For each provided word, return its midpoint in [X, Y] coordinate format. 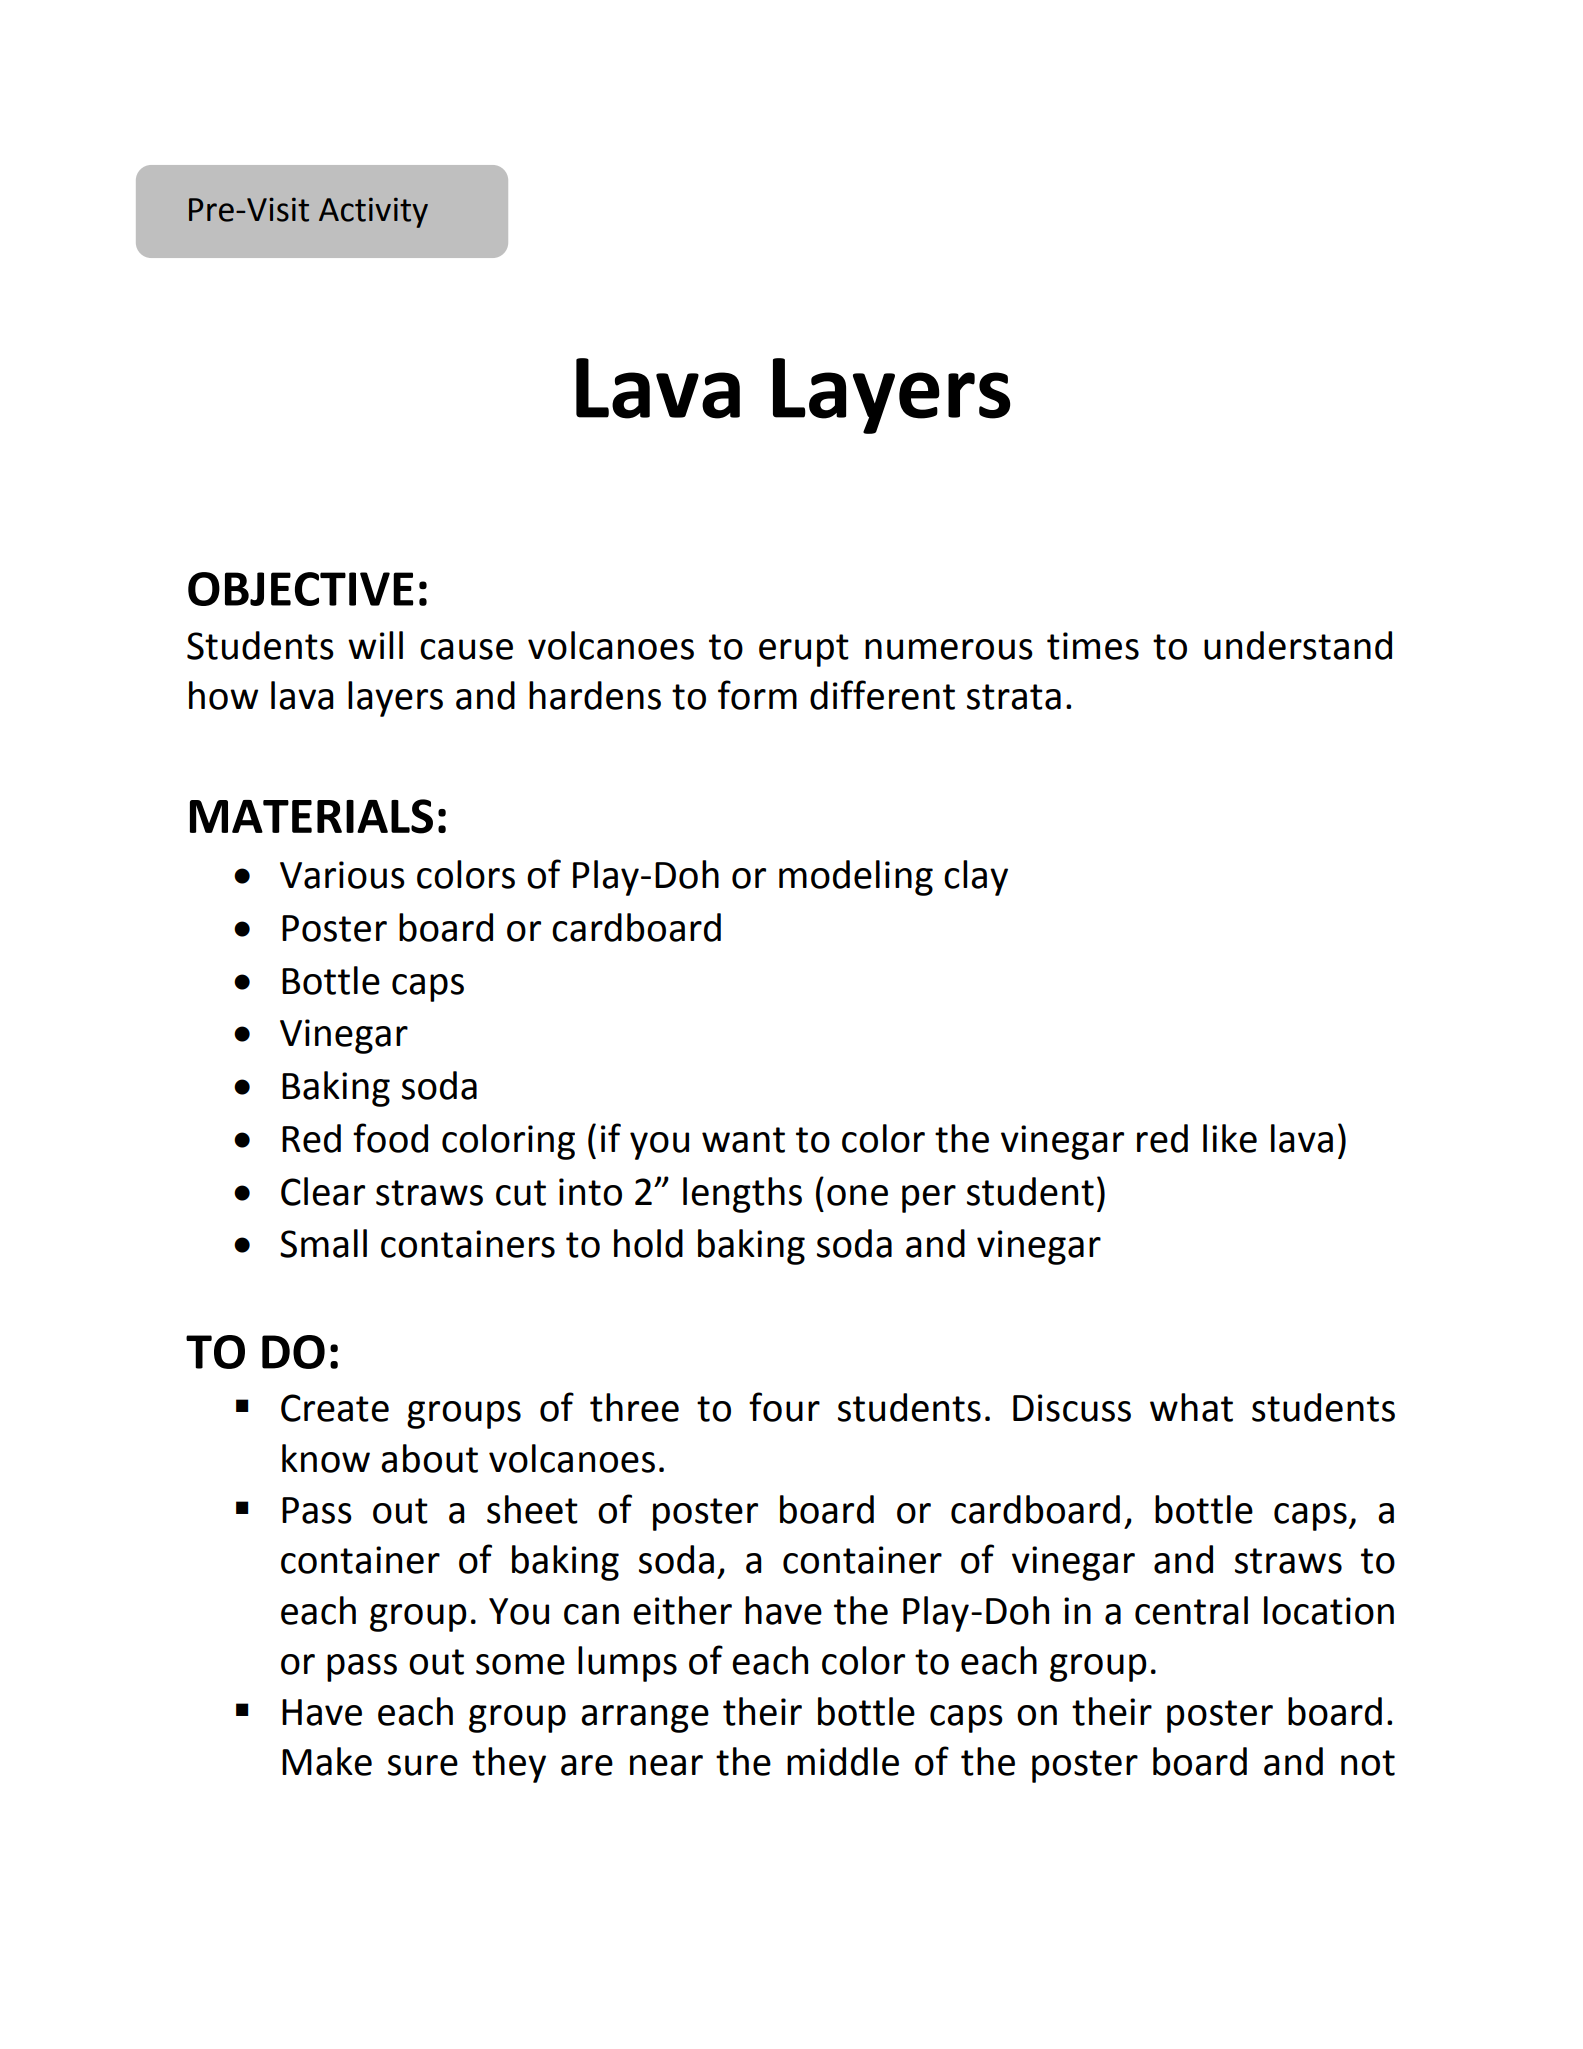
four [784, 1407]
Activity [373, 212]
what [1191, 1407]
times [1093, 646]
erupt [804, 650]
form [757, 695]
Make [327, 1761]
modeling [856, 878]
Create [335, 1408]
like [1230, 1138]
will [375, 645]
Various [342, 875]
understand [1298, 645]
